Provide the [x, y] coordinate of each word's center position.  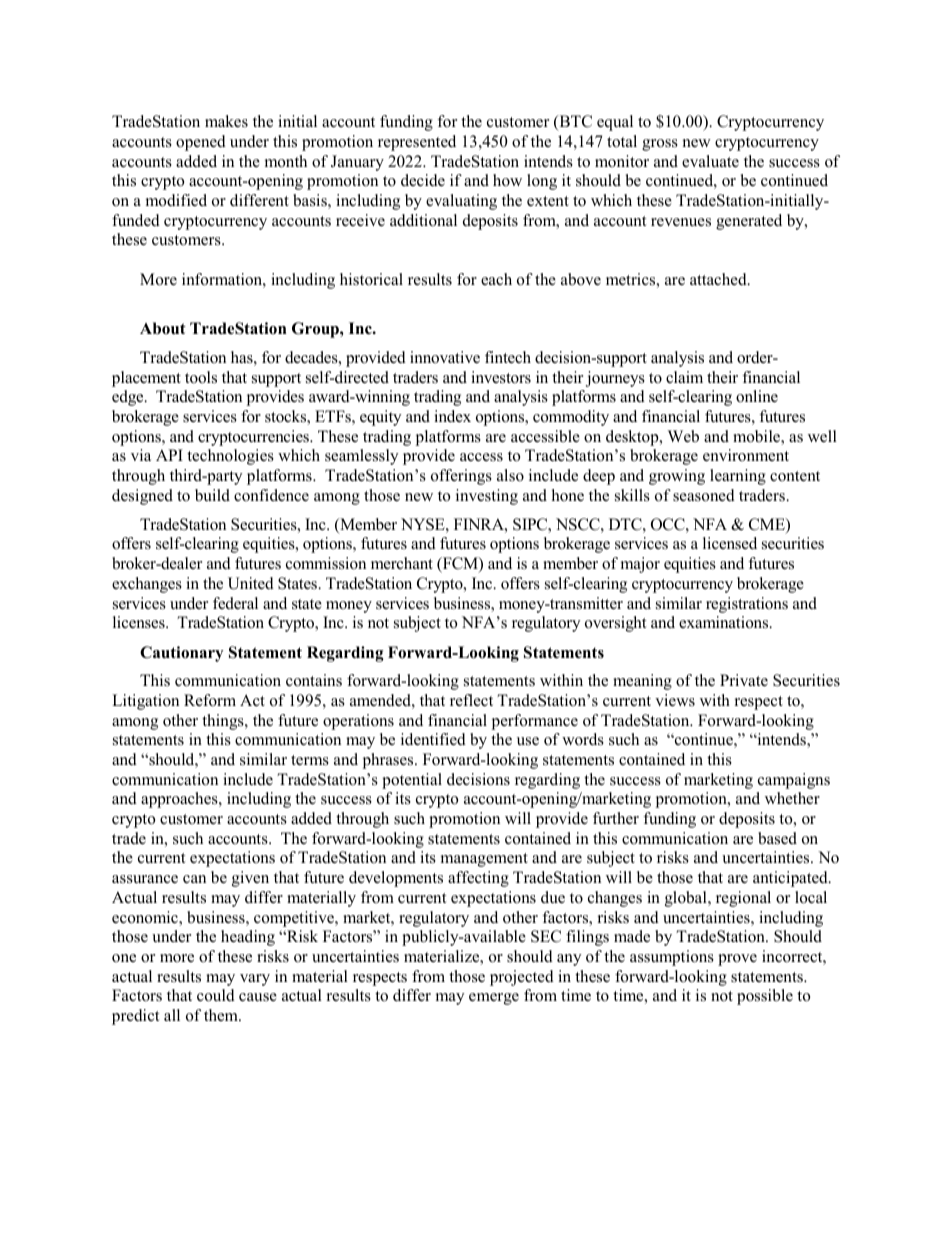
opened [201, 143]
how [507, 180]
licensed [730, 543]
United [251, 583]
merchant [402, 563]
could [216, 995]
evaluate [710, 161]
